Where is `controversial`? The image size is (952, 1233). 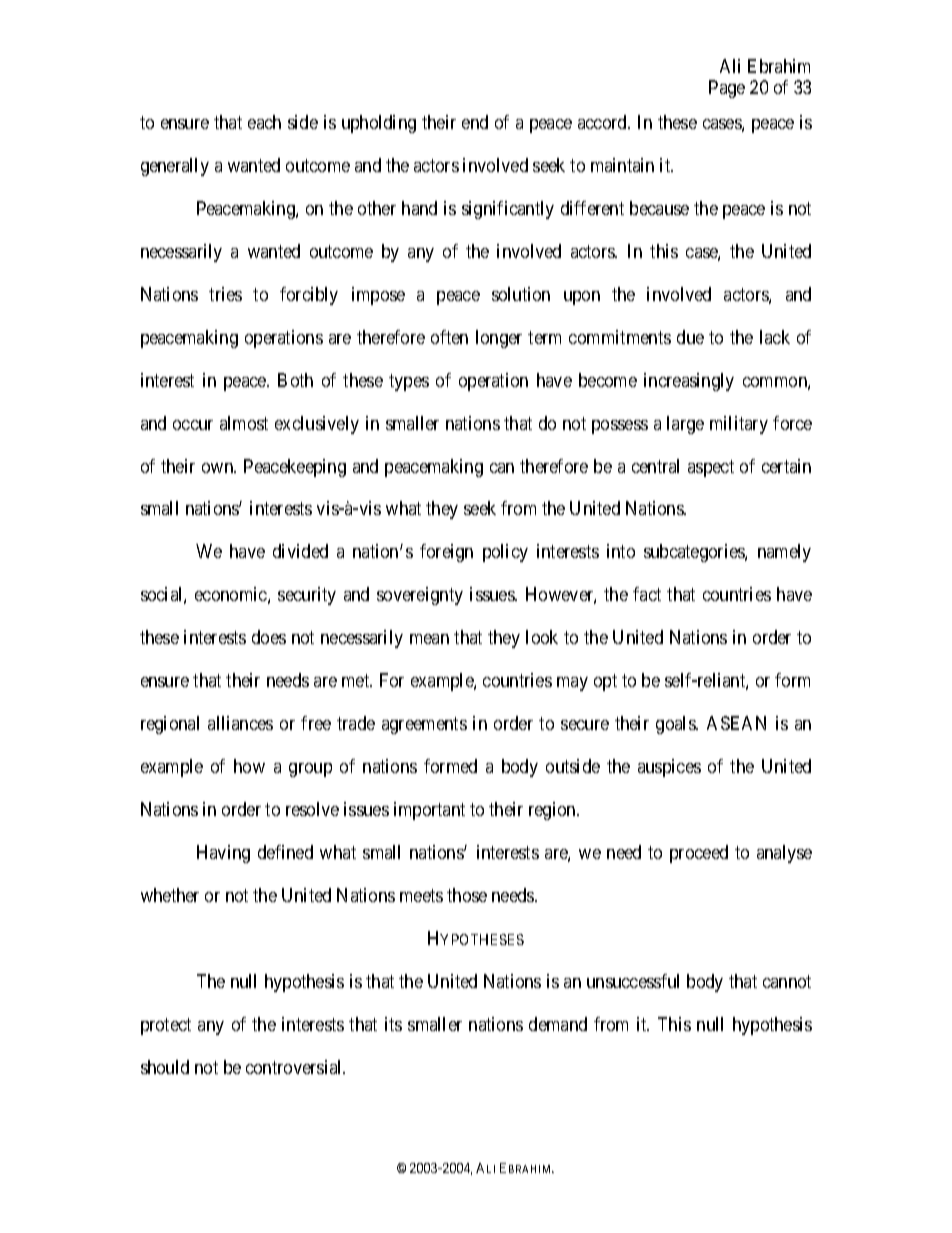 controversial is located at coordinates (295, 1067).
